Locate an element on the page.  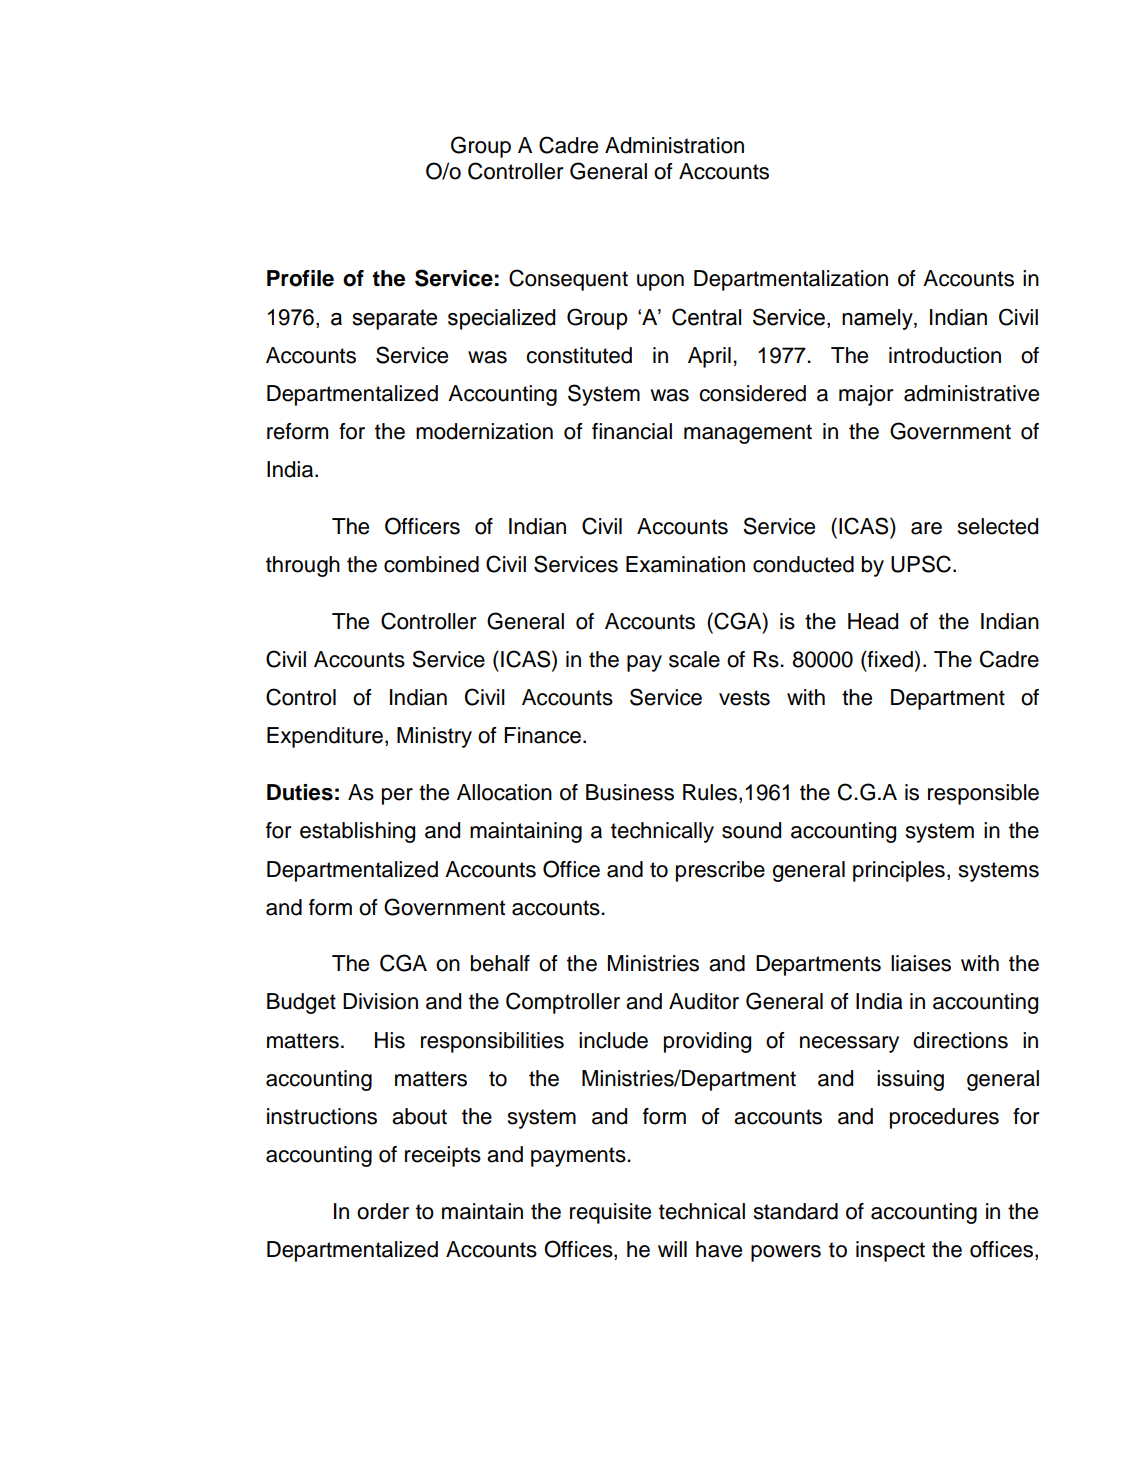
Division is located at coordinates (380, 1001).
